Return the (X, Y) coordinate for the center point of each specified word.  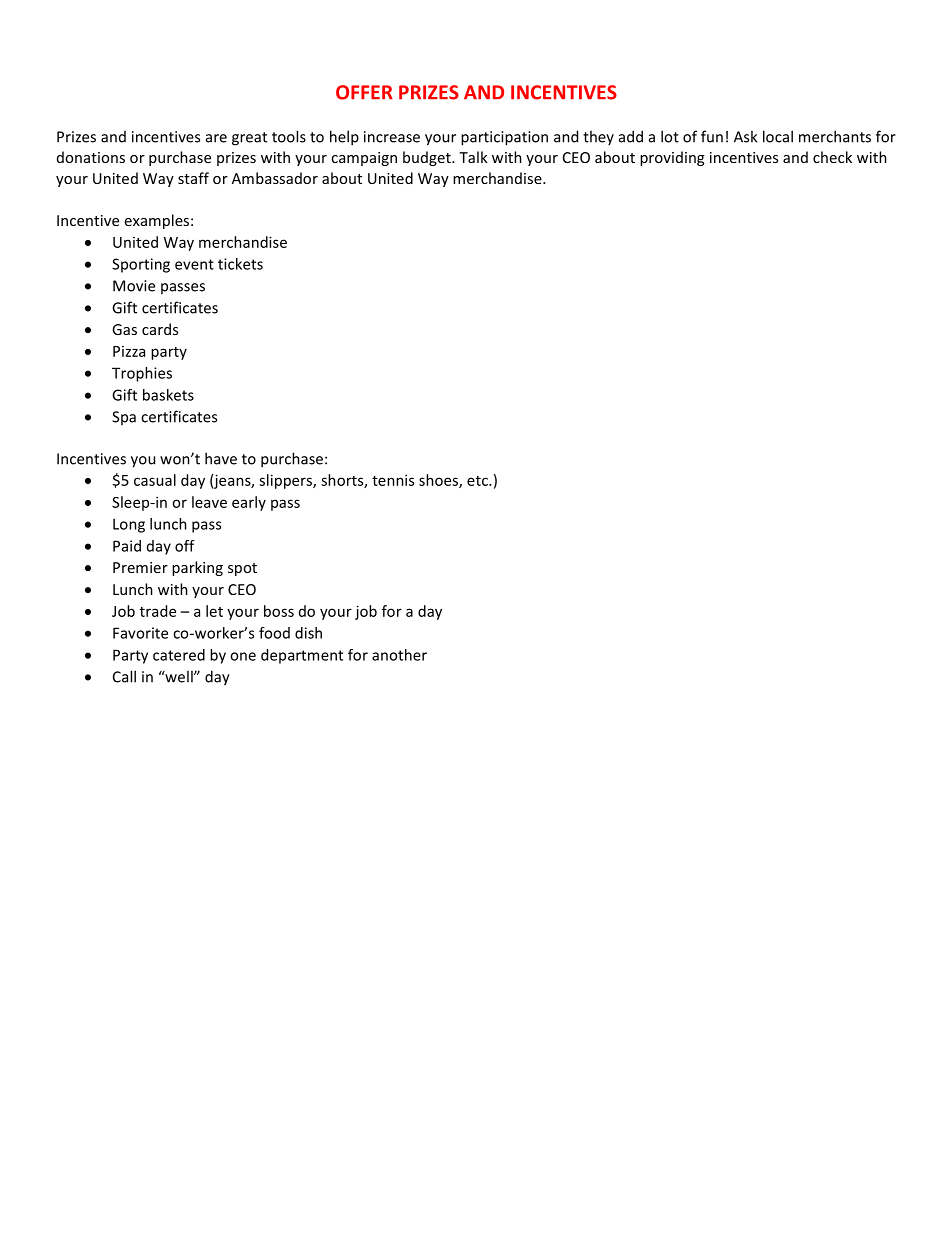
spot (242, 569)
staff (193, 178)
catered (179, 655)
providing (672, 158)
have (221, 458)
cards (160, 329)
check (832, 157)
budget (428, 158)
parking (197, 568)
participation (504, 138)
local (778, 136)
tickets (240, 264)
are (216, 138)
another (399, 655)
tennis (393, 480)
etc (478, 481)
